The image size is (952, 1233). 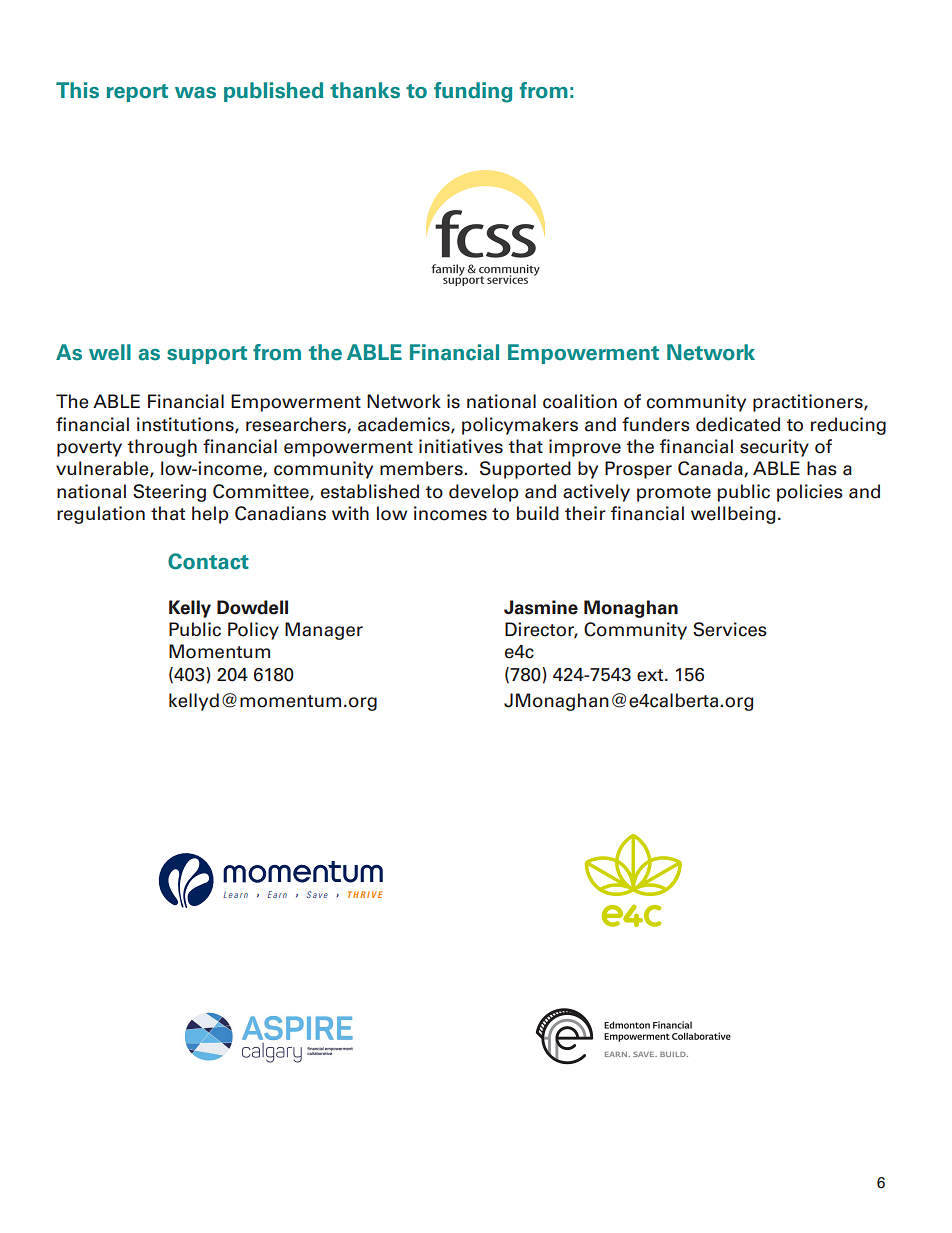 I want to click on develop, so click(x=484, y=493).
